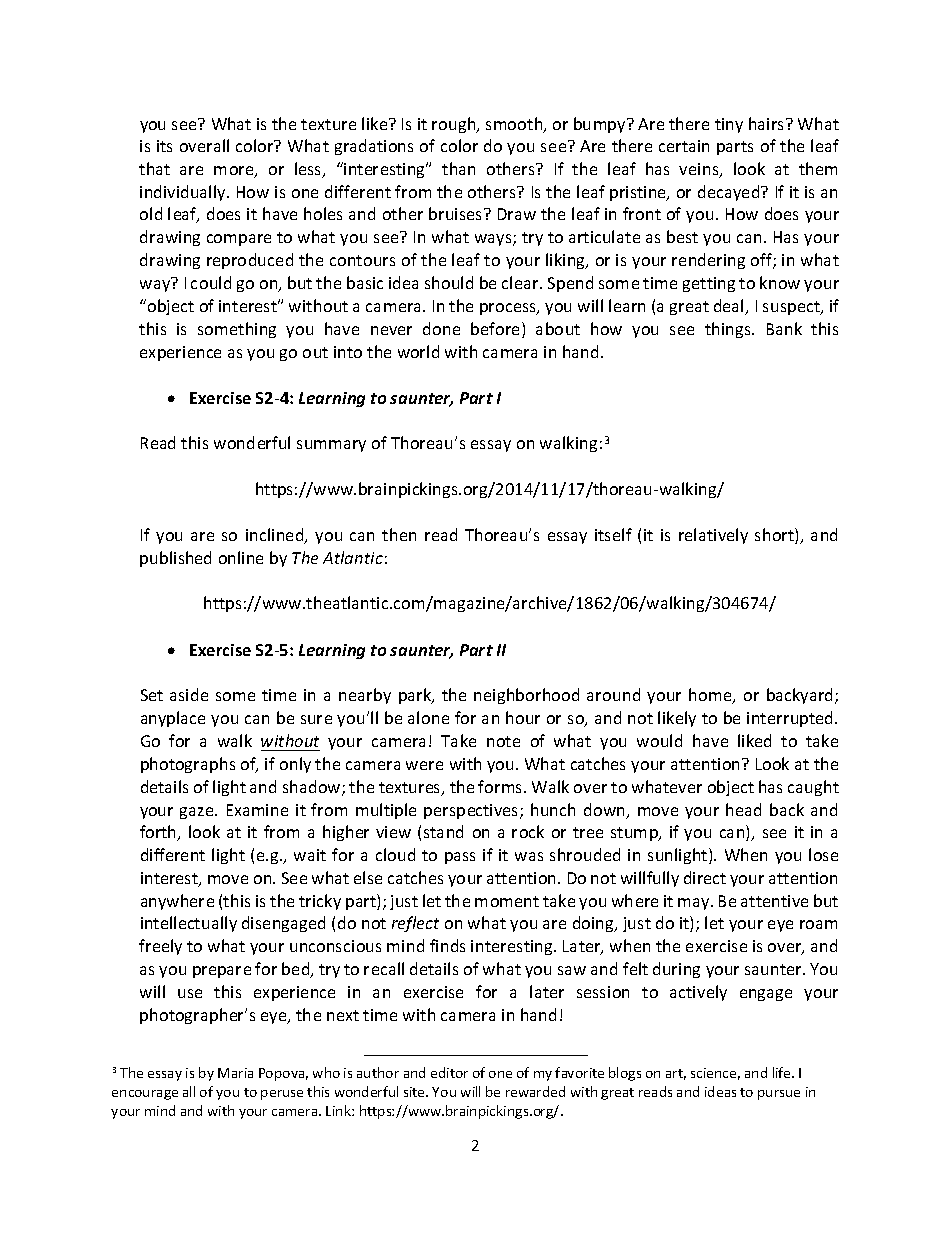 This screenshot has height=1233, width=952. What do you see at coordinates (503, 741) in the screenshot?
I see `note` at bounding box center [503, 741].
